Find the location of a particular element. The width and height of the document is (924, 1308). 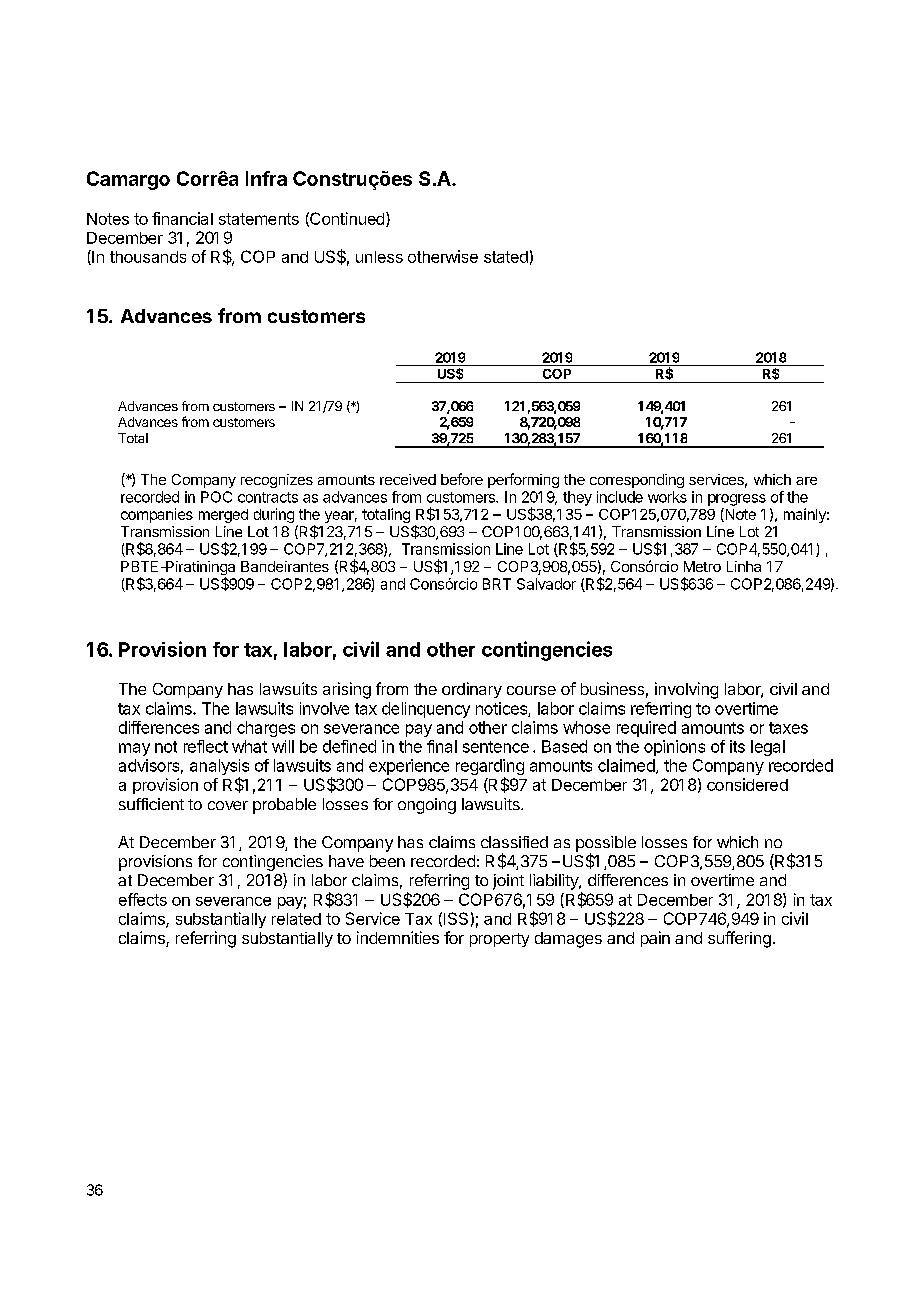

effects is located at coordinates (143, 899).
